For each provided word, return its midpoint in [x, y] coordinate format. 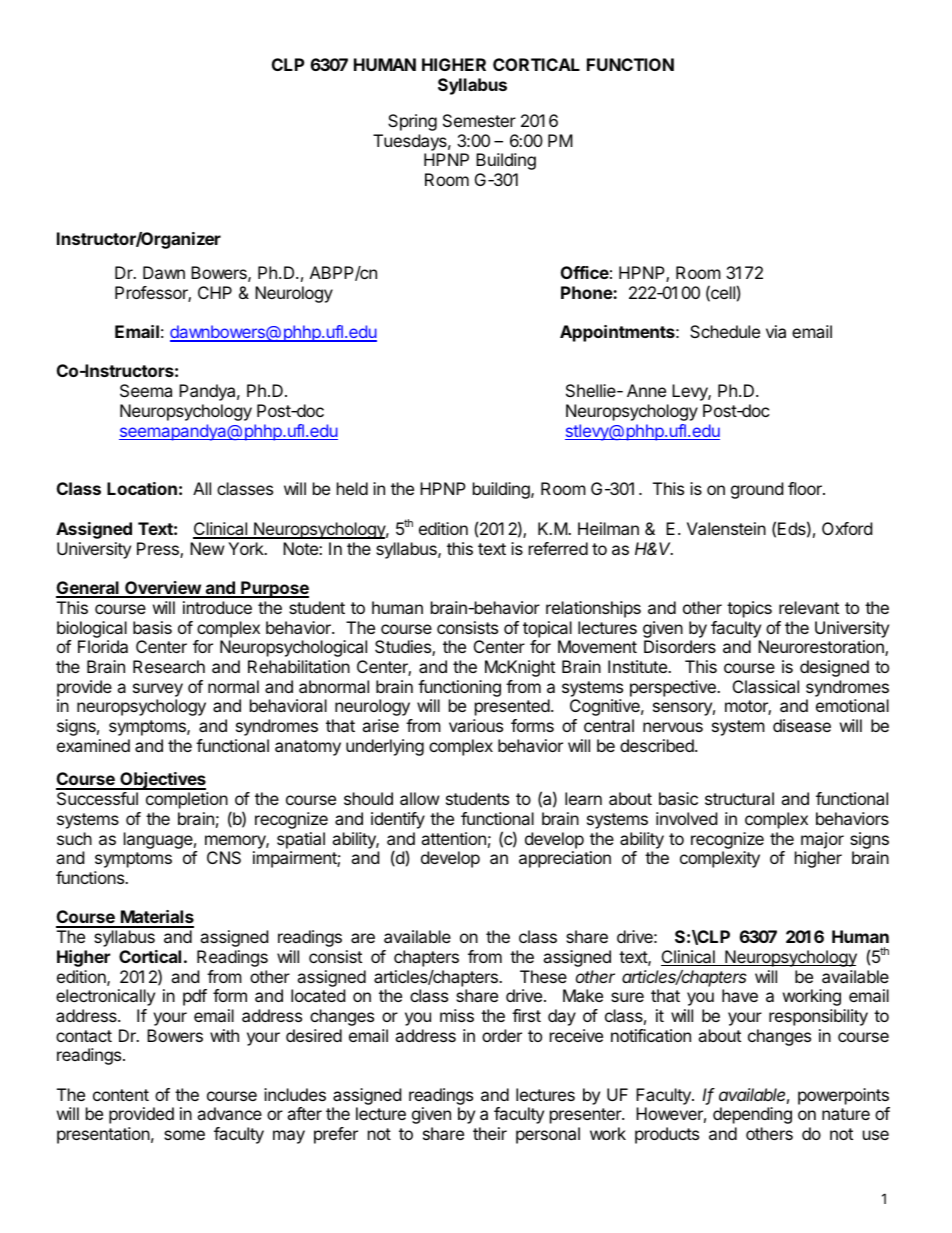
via [776, 331]
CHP [215, 292]
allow [420, 798]
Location [142, 488]
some [184, 1135]
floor [806, 488]
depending [752, 1115]
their [490, 1133]
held [352, 488]
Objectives [162, 781]
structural [739, 798]
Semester [479, 120]
